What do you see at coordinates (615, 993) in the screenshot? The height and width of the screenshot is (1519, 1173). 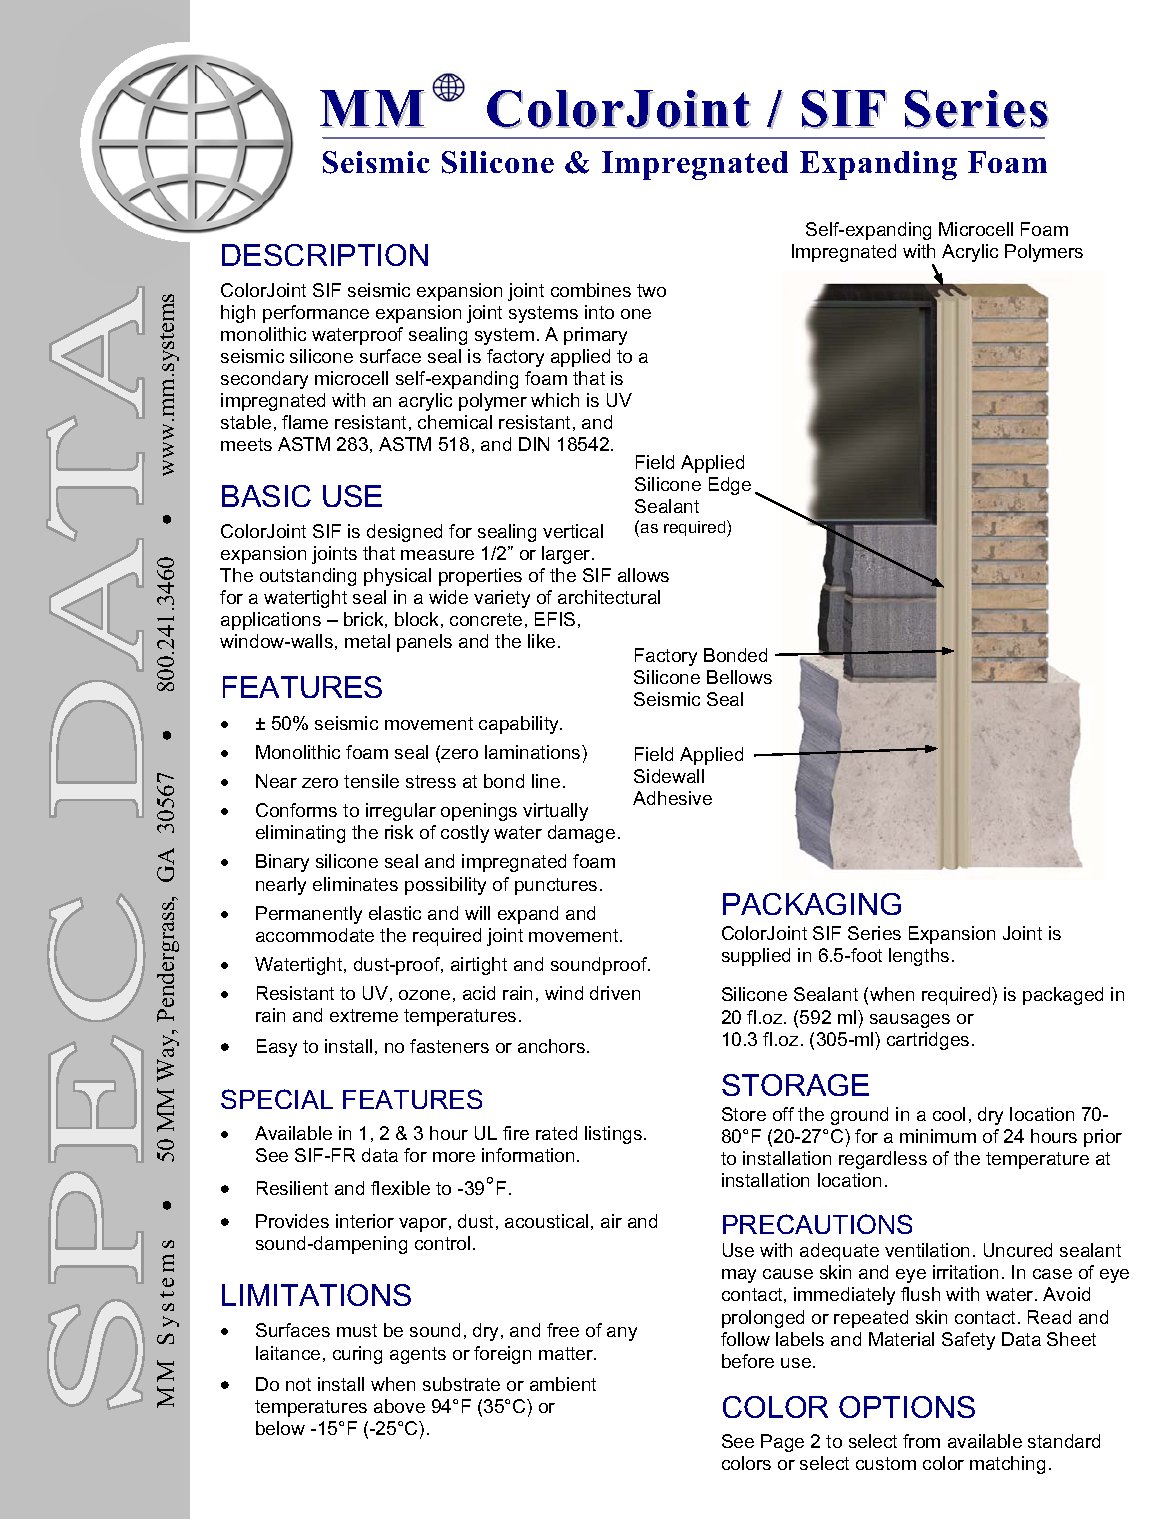 I see `driven` at bounding box center [615, 993].
